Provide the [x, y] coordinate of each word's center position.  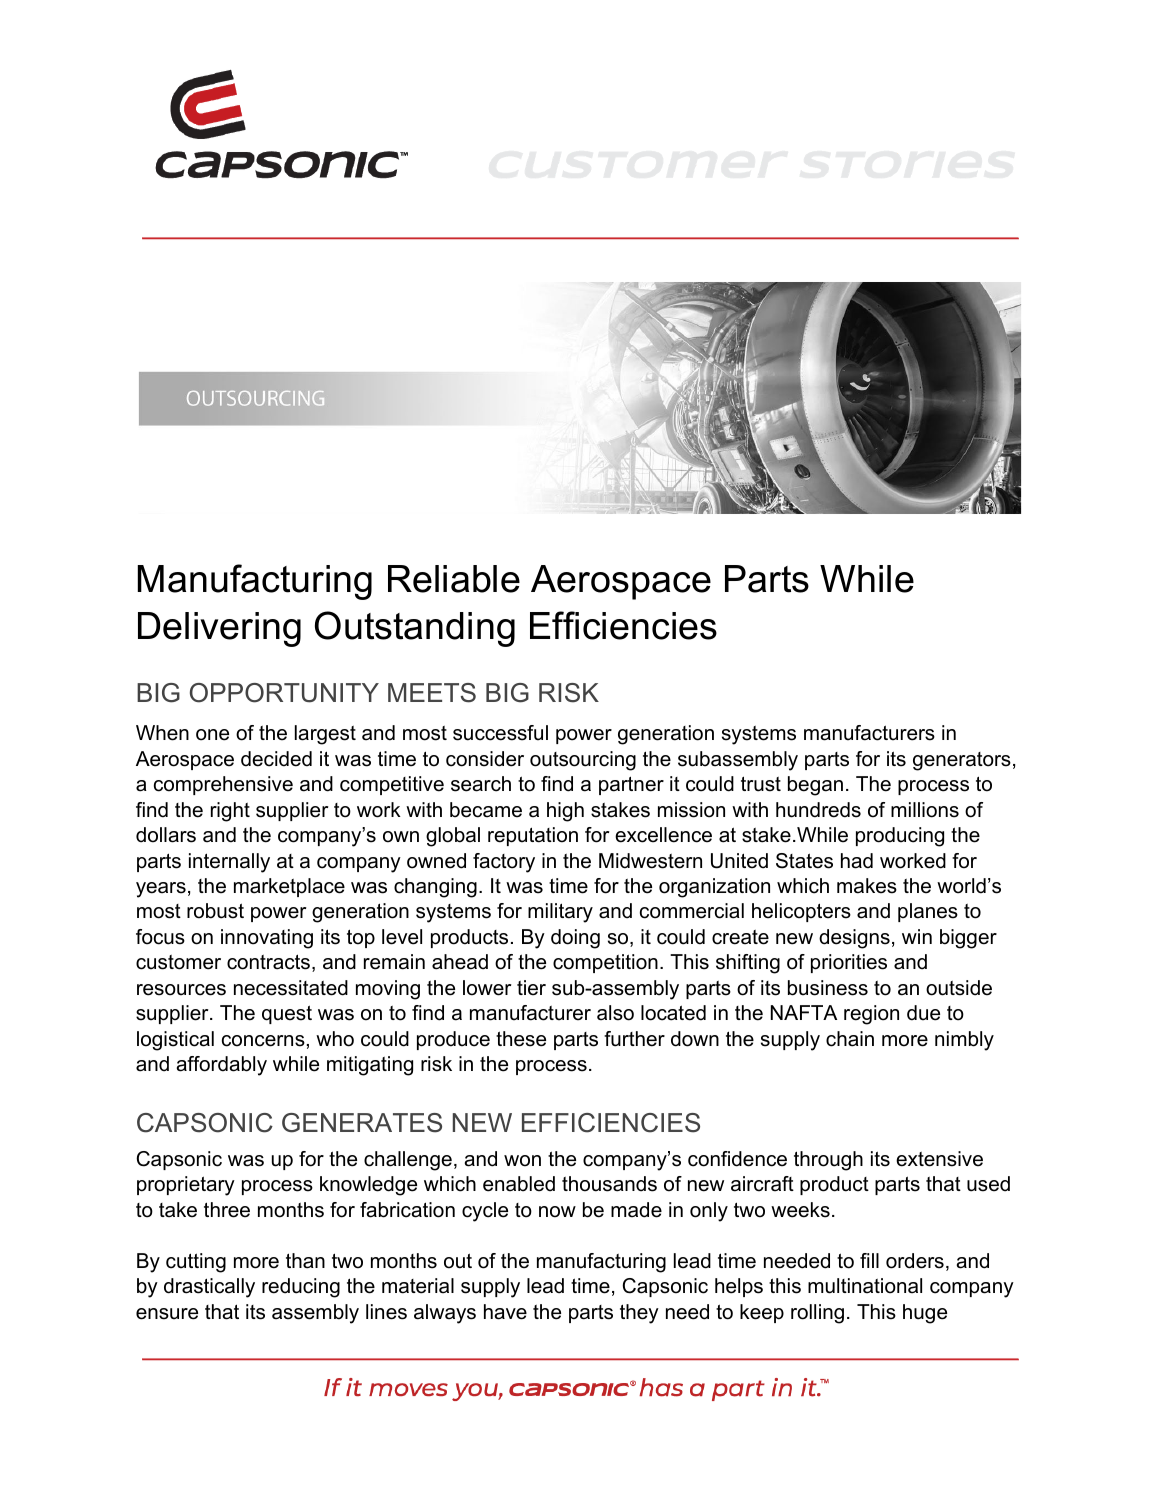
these [521, 1039]
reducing [301, 1288]
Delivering [219, 629]
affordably [222, 1066]
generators [962, 761]
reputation [533, 836]
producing [900, 837]
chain [850, 1039]
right [230, 812]
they [639, 1314]
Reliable [454, 579]
